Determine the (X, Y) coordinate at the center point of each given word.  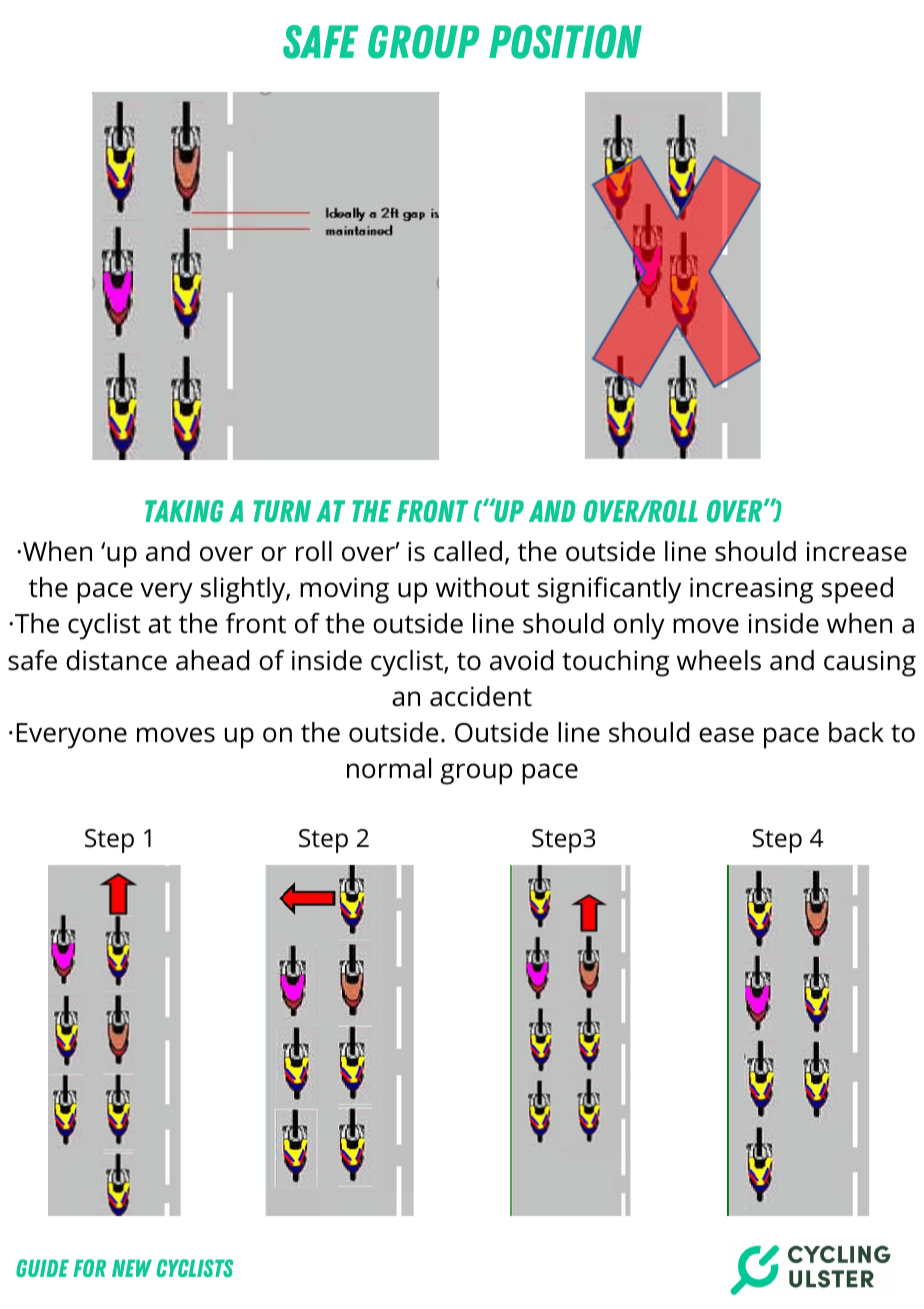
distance (116, 660)
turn (282, 511)
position (565, 42)
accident (481, 696)
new (132, 1268)
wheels (719, 660)
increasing (751, 590)
